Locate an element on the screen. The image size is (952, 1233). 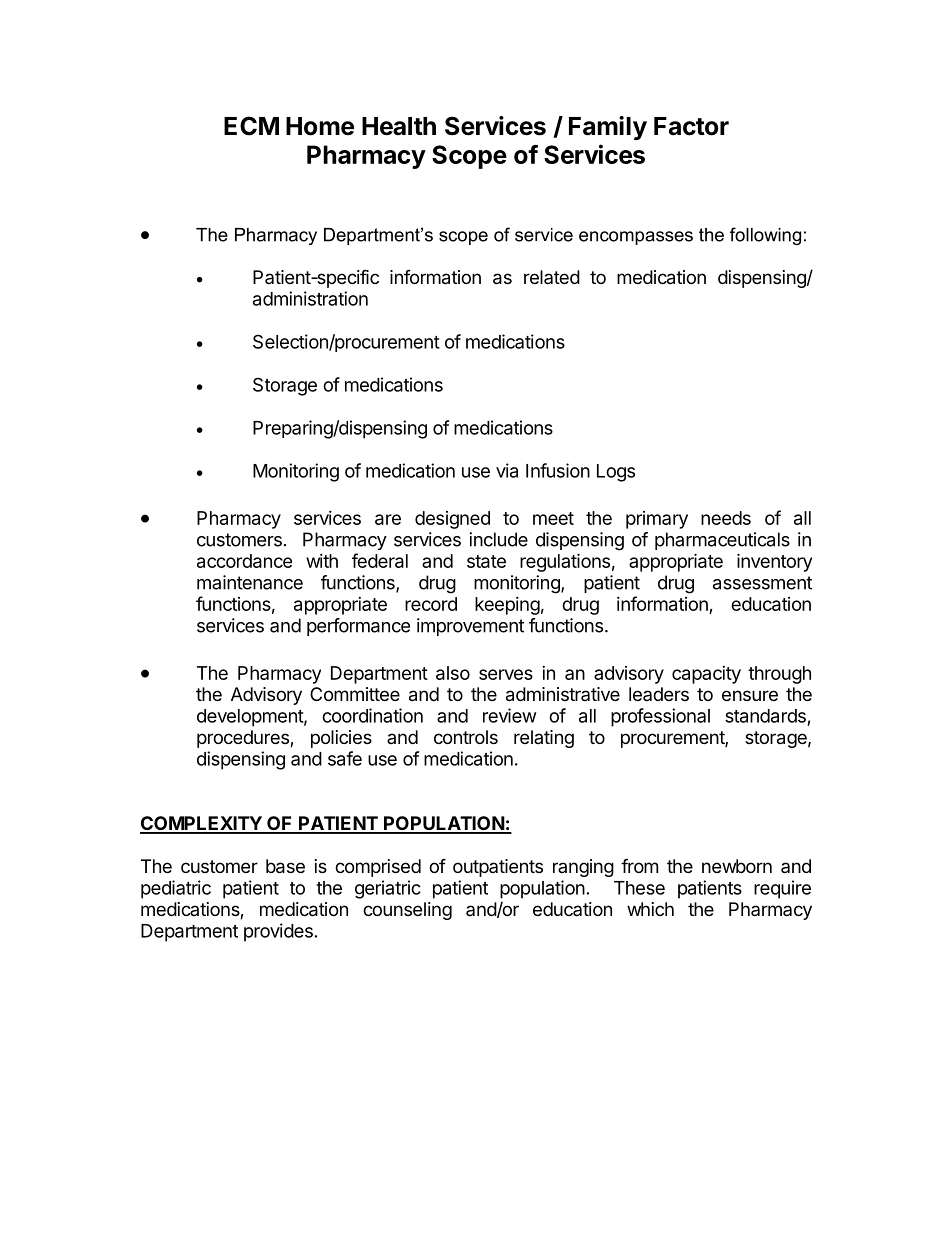
related is located at coordinates (552, 277).
